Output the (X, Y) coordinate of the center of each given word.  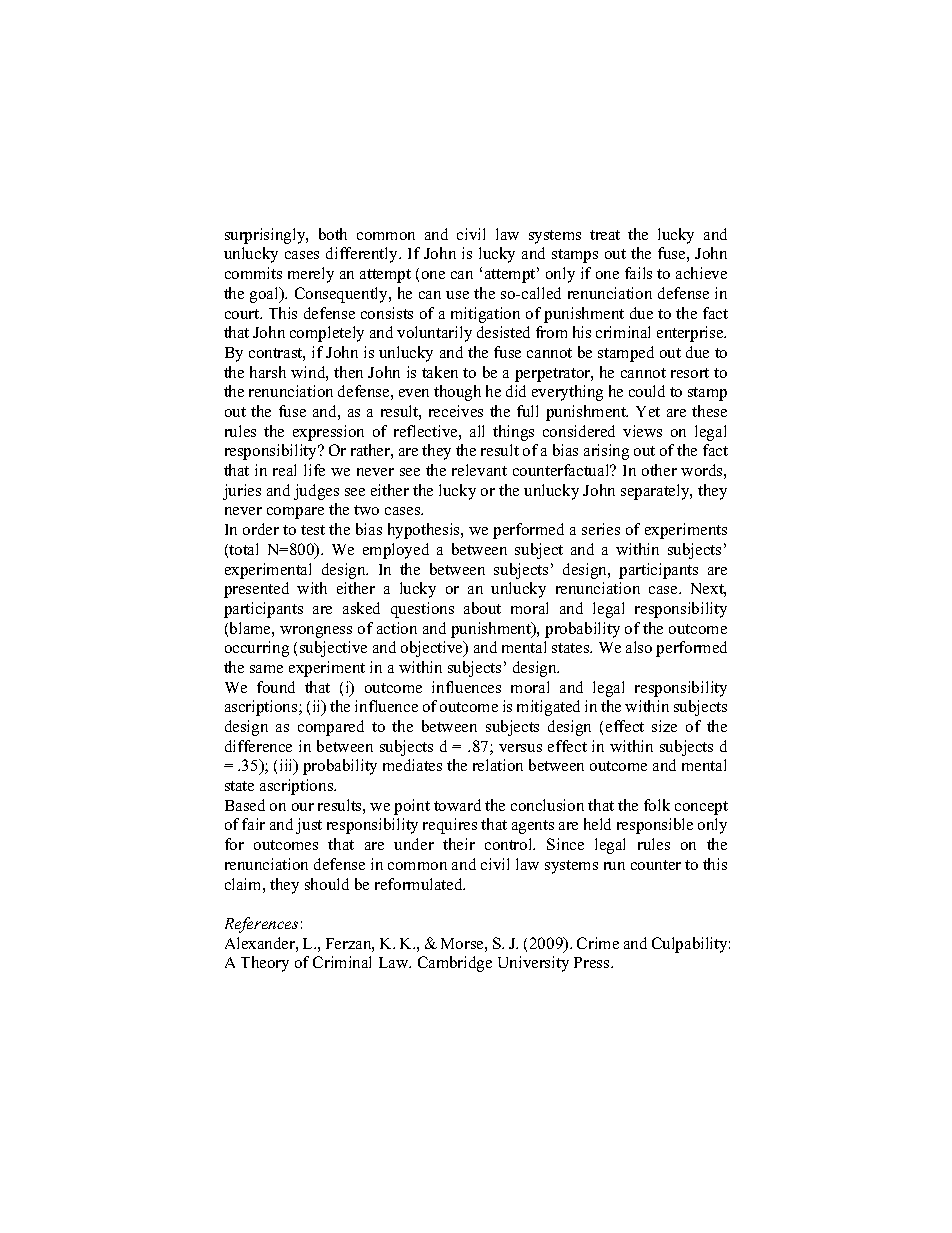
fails (638, 273)
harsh (268, 372)
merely (311, 275)
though (457, 393)
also (639, 647)
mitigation (485, 315)
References (261, 925)
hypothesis (425, 531)
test (313, 530)
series (601, 529)
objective (433, 649)
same (266, 669)
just (309, 826)
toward (457, 805)
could (647, 391)
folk (657, 805)
